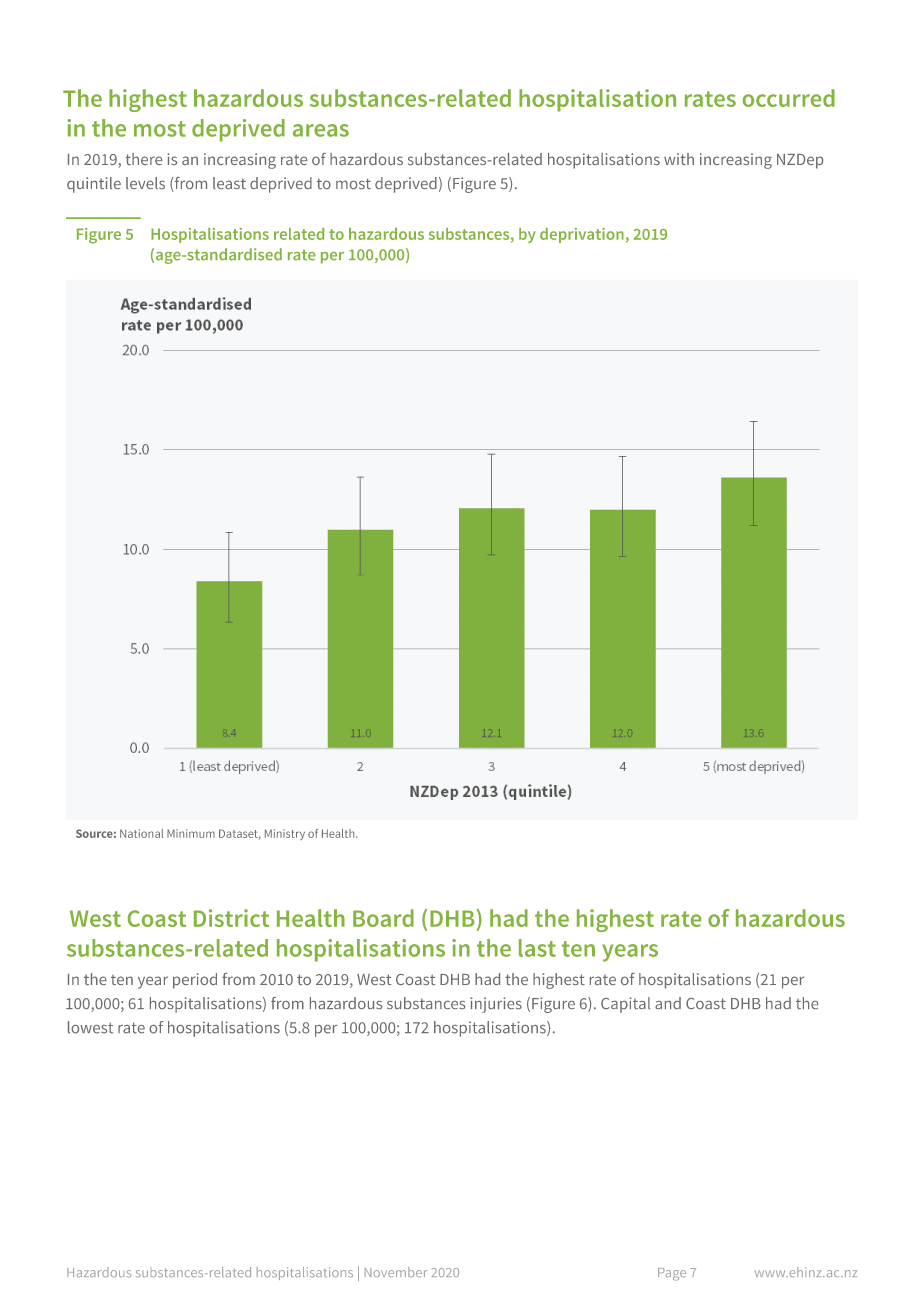 The width and height of the image is (924, 1308). Describe the element at coordinates (195, 981) in the image. I see `period` at that location.
